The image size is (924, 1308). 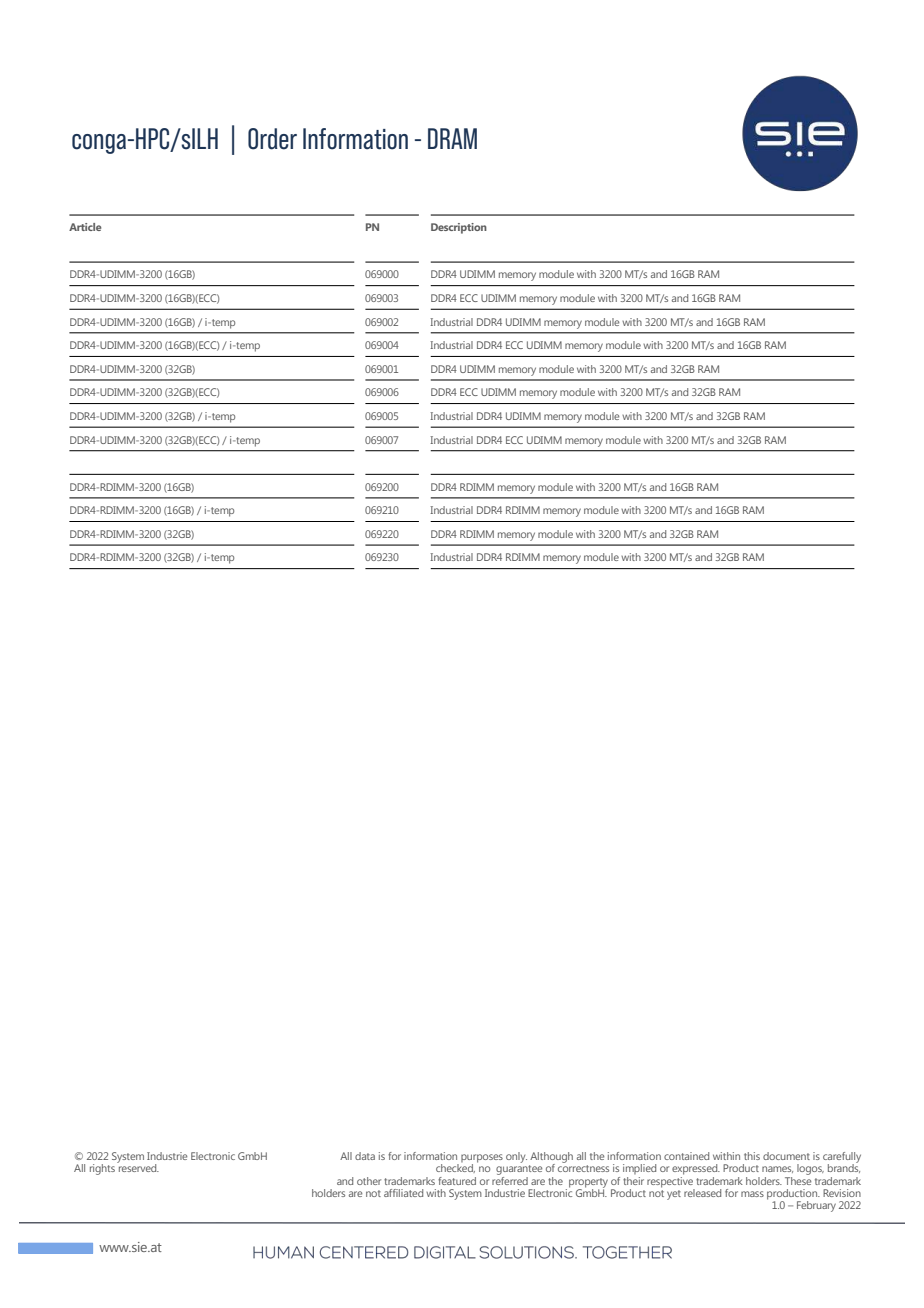 What do you see at coordinates (516, 1157) in the screenshot?
I see `only` at bounding box center [516, 1157].
